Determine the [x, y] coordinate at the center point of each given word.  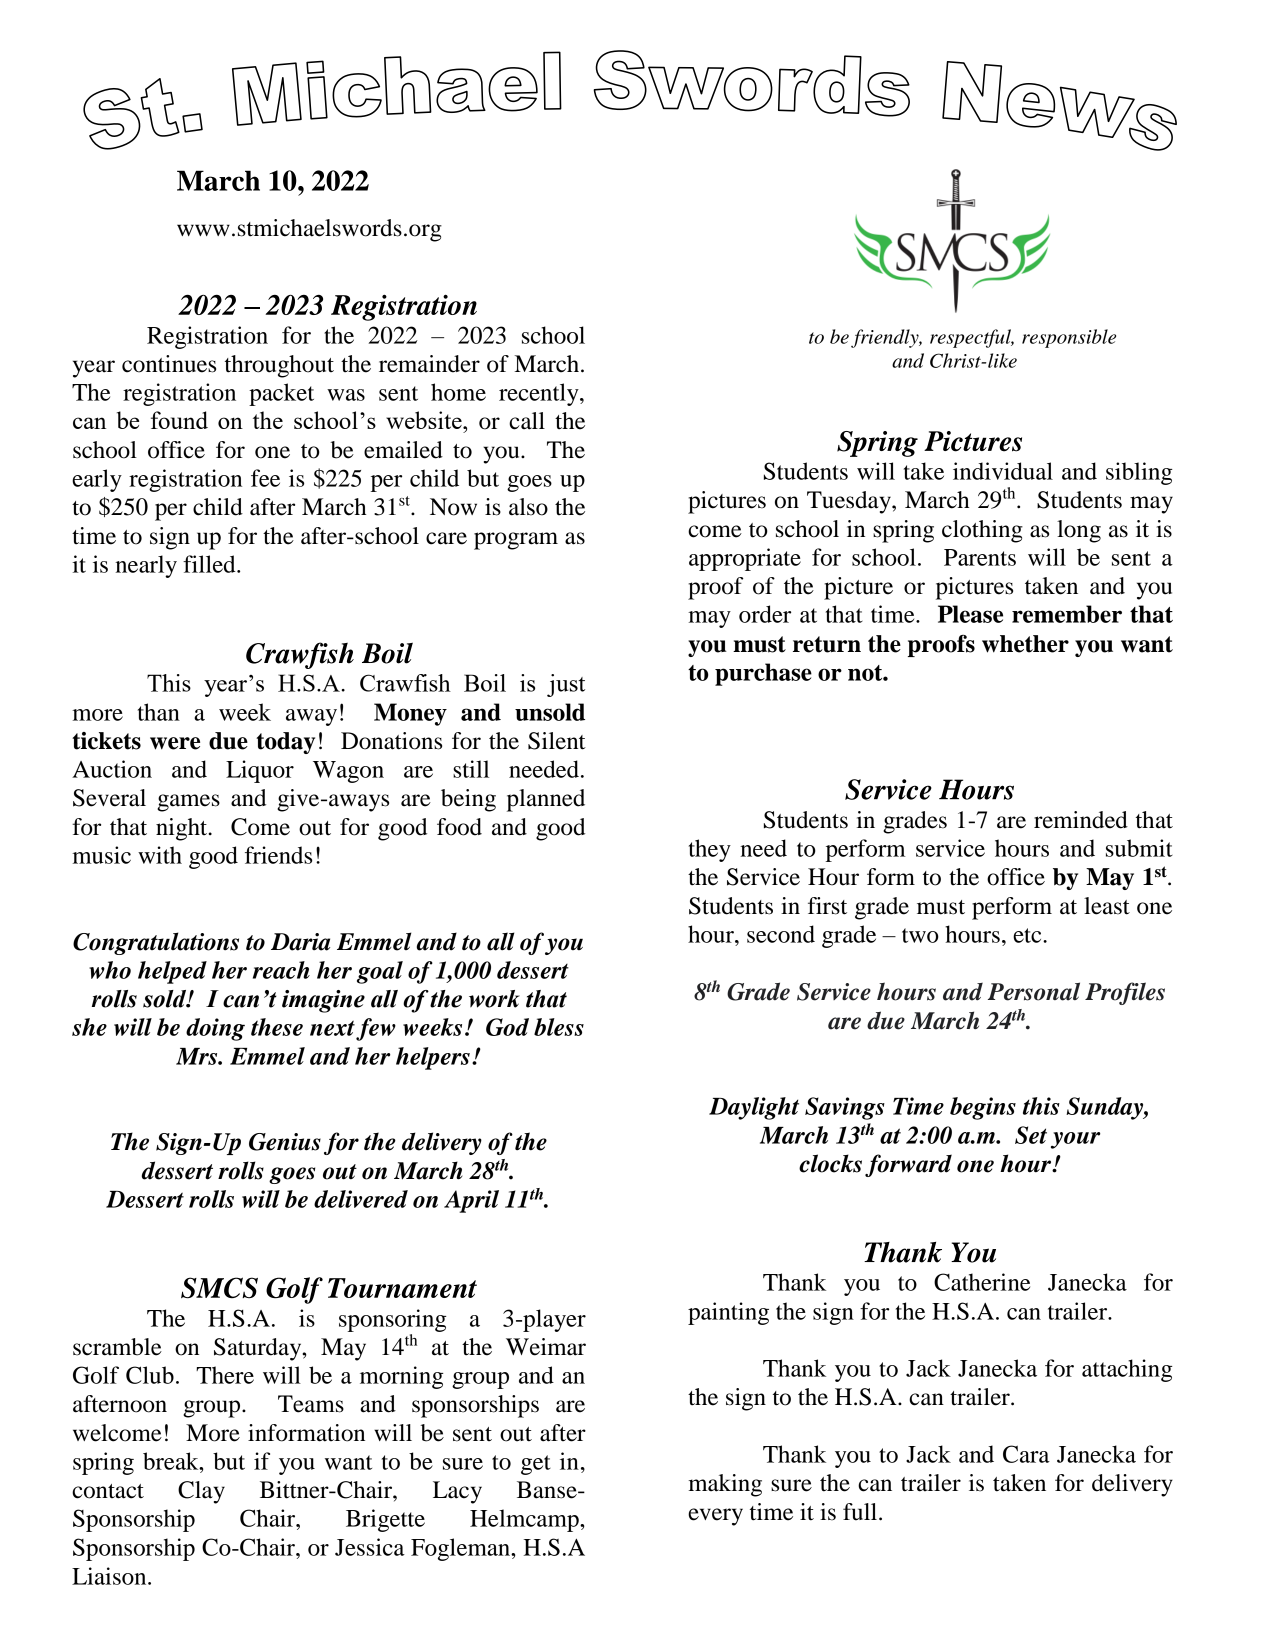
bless [559, 1027]
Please [970, 614]
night [183, 829]
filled [210, 564]
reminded [1081, 820]
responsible [1069, 338]
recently [540, 394]
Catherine [982, 1282]
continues [169, 364]
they [710, 850]
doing [215, 1029]
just [566, 685]
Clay [201, 1492]
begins [983, 1108]
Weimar [546, 1347]
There [225, 1375]
